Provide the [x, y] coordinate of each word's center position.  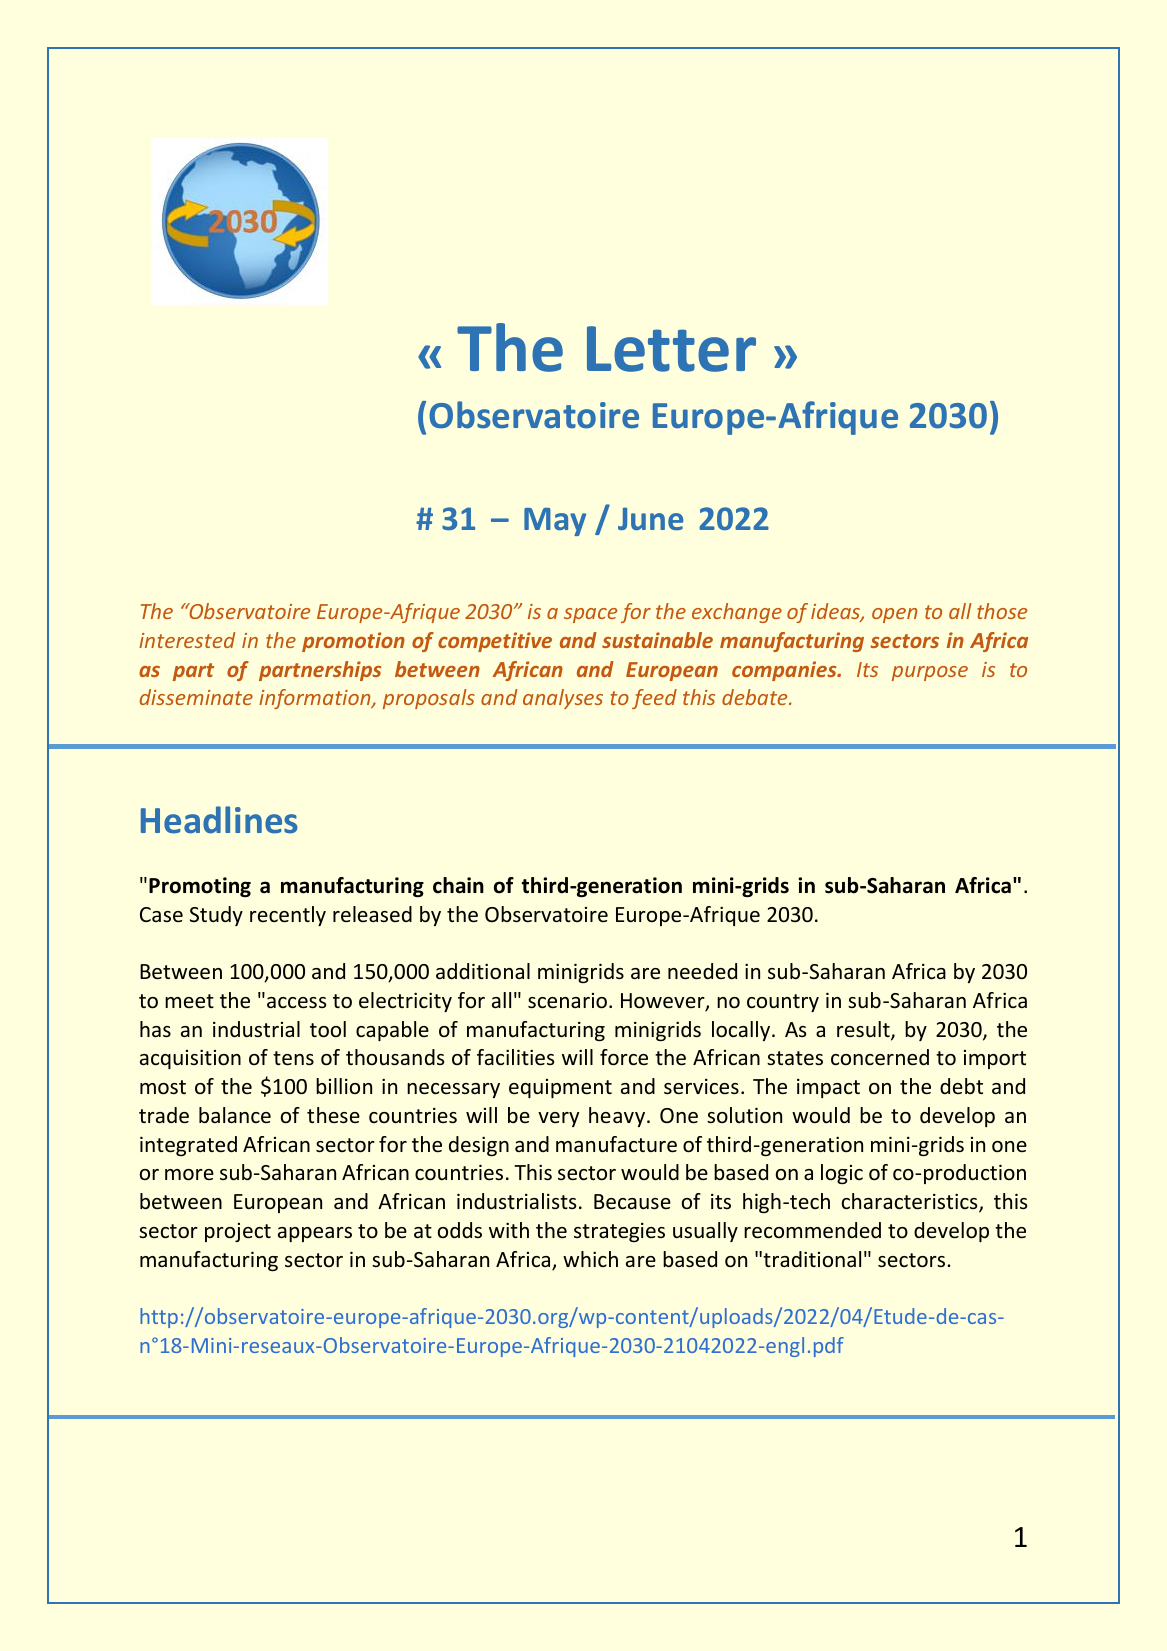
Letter [671, 349]
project [238, 1232]
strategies [619, 1232]
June [650, 519]
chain [458, 885]
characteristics [911, 1202]
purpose [930, 673]
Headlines [219, 820]
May [555, 522]
